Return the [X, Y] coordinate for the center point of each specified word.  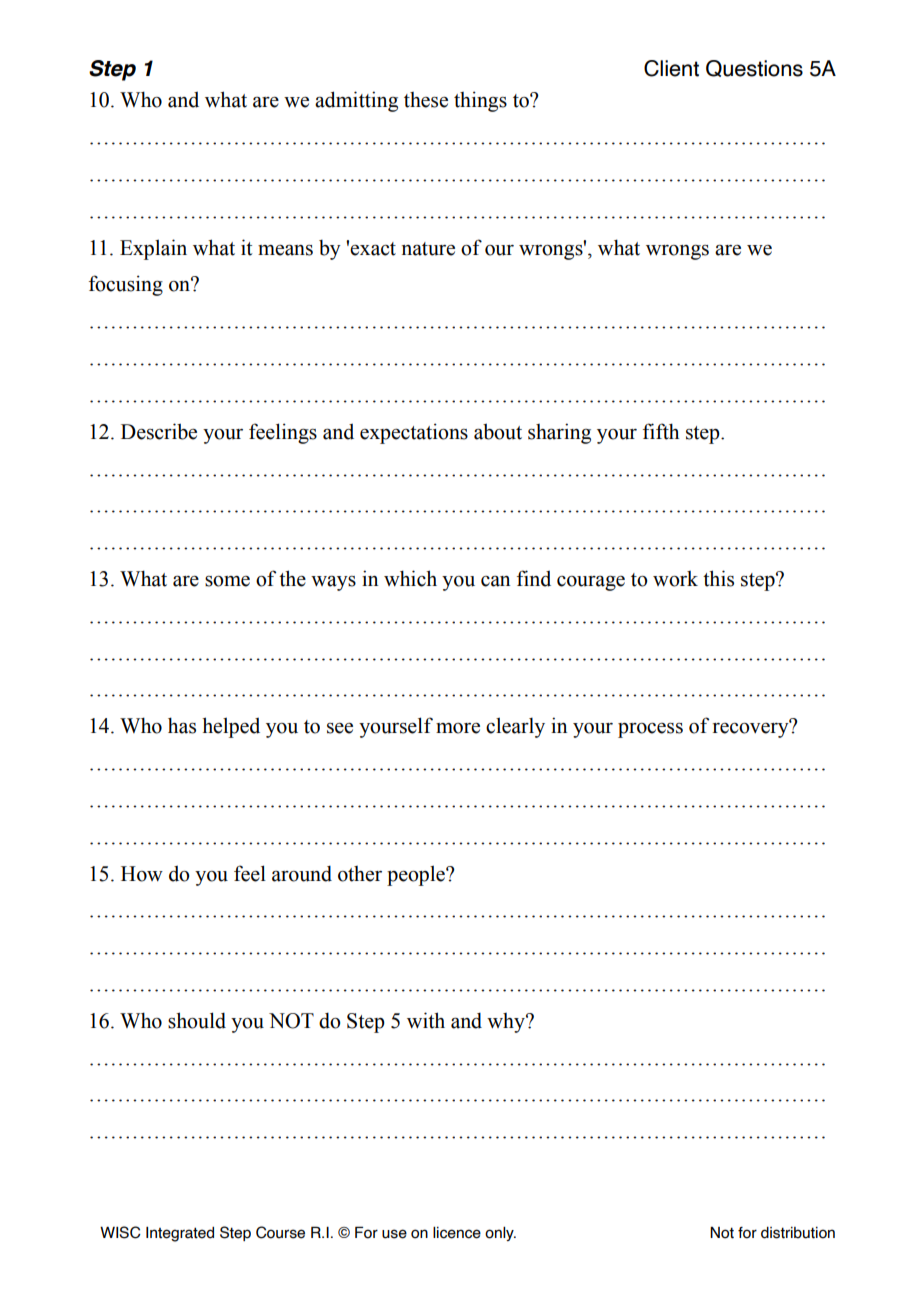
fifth [661, 431]
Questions [754, 68]
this [718, 578]
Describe [159, 431]
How [142, 874]
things [480, 101]
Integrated [180, 1234]
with [426, 1020]
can [495, 581]
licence [457, 1233]
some [227, 581]
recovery [752, 729]
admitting [356, 101]
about [498, 431]
